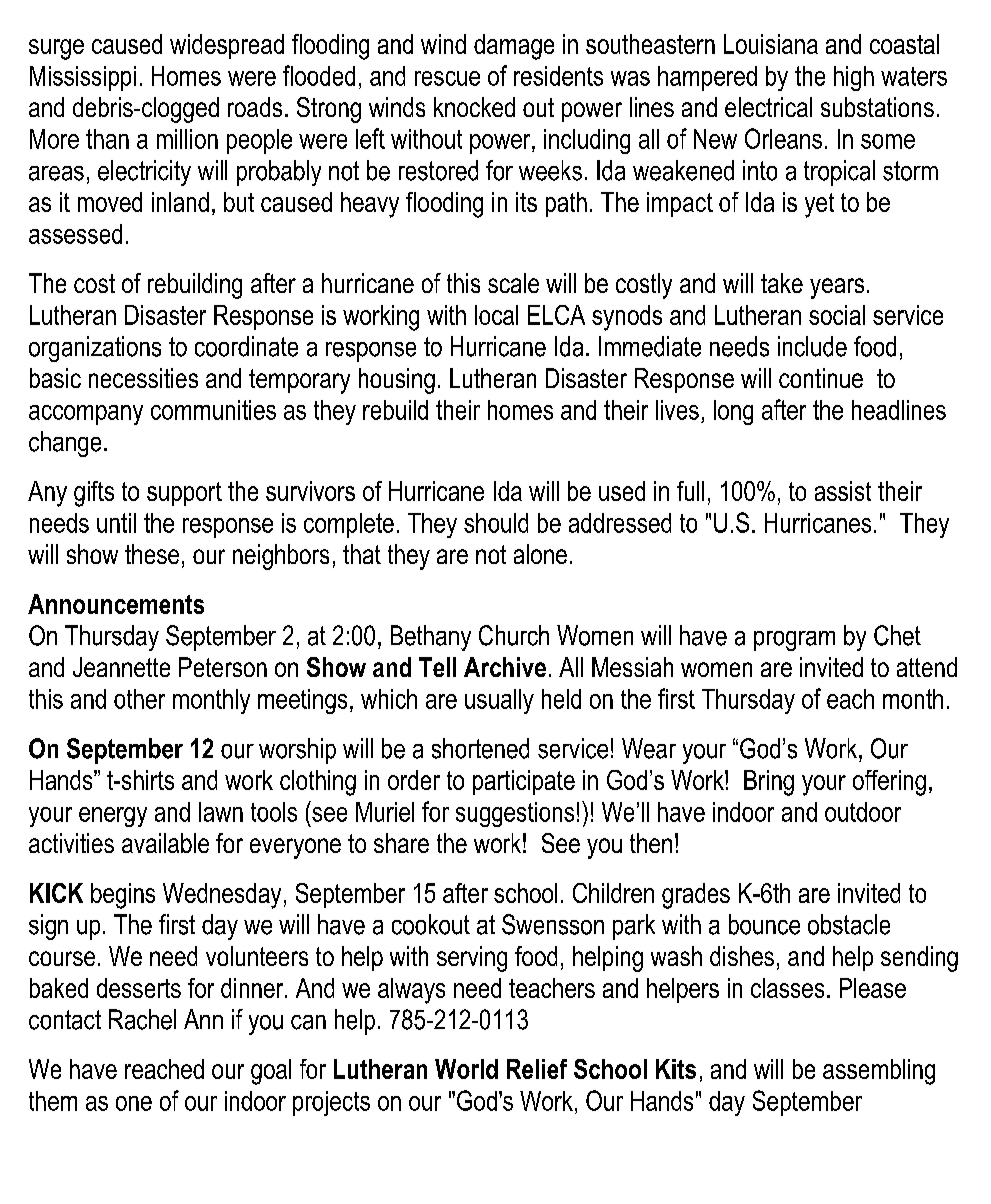 Image resolution: width=991 pixels, height=1204 pixels. What do you see at coordinates (480, 748) in the screenshot?
I see `shortened` at bounding box center [480, 748].
